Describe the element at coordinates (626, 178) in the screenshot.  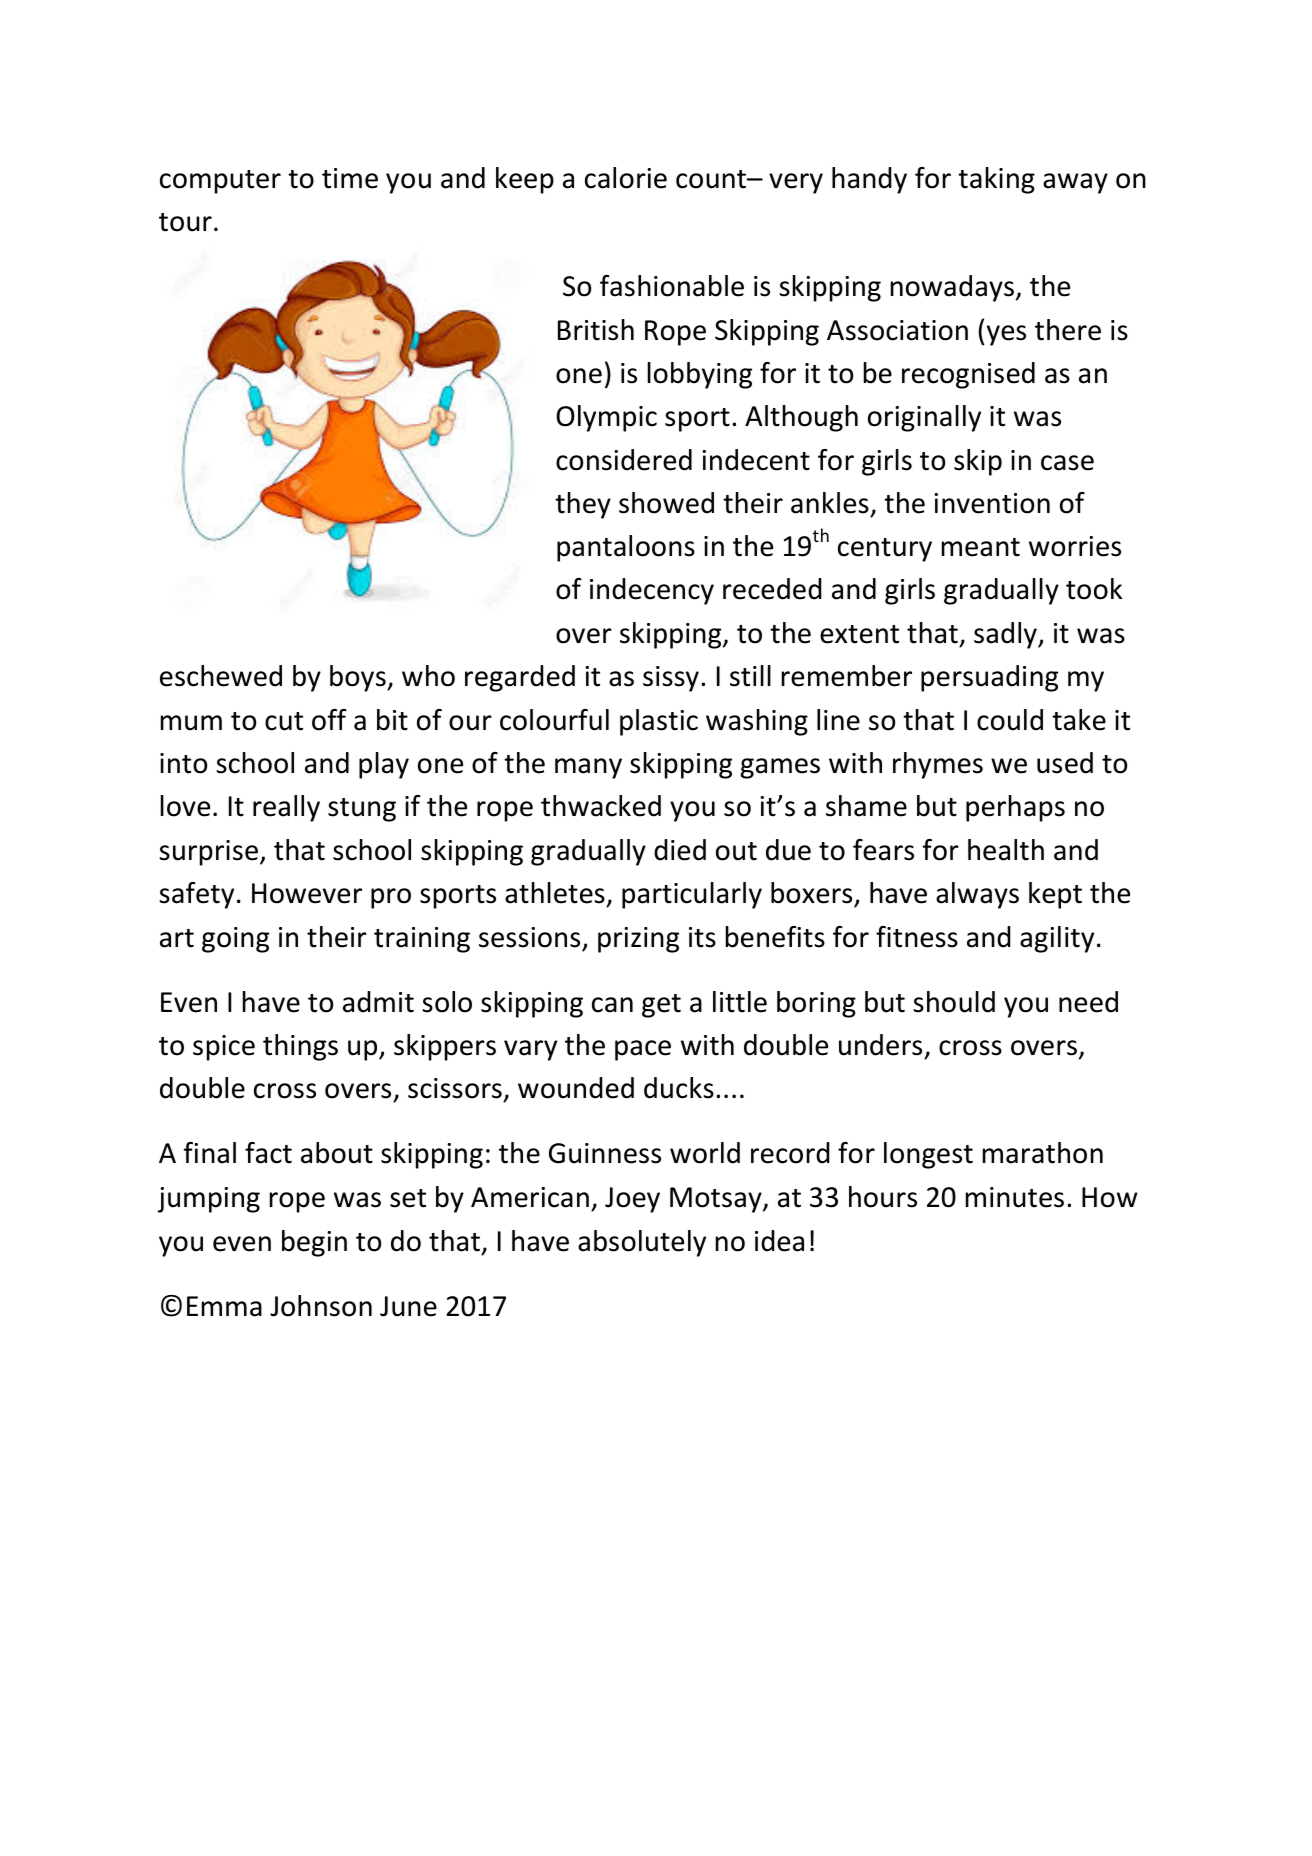
I see `calorie` at that location.
